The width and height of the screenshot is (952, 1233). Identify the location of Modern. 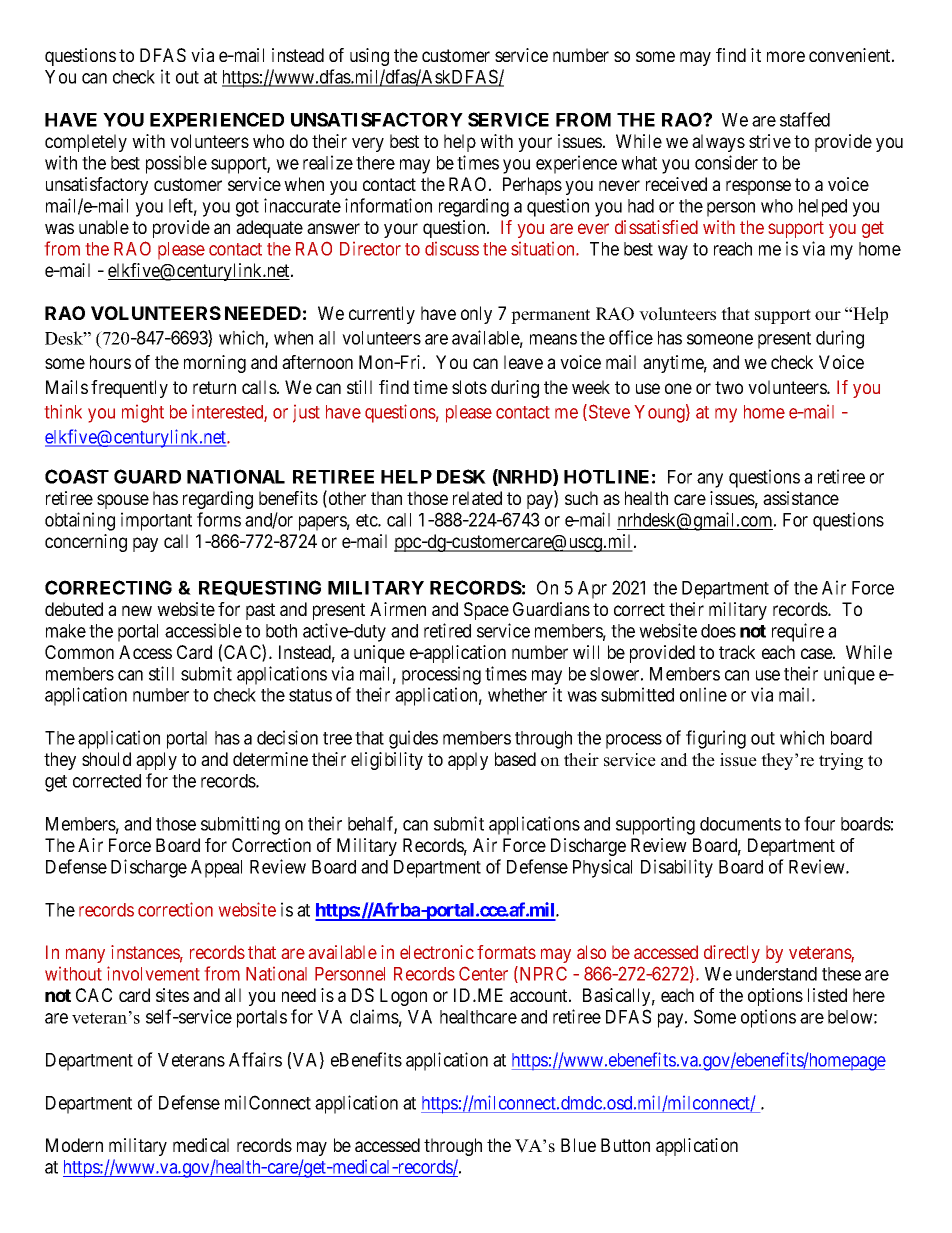
(74, 1145).
